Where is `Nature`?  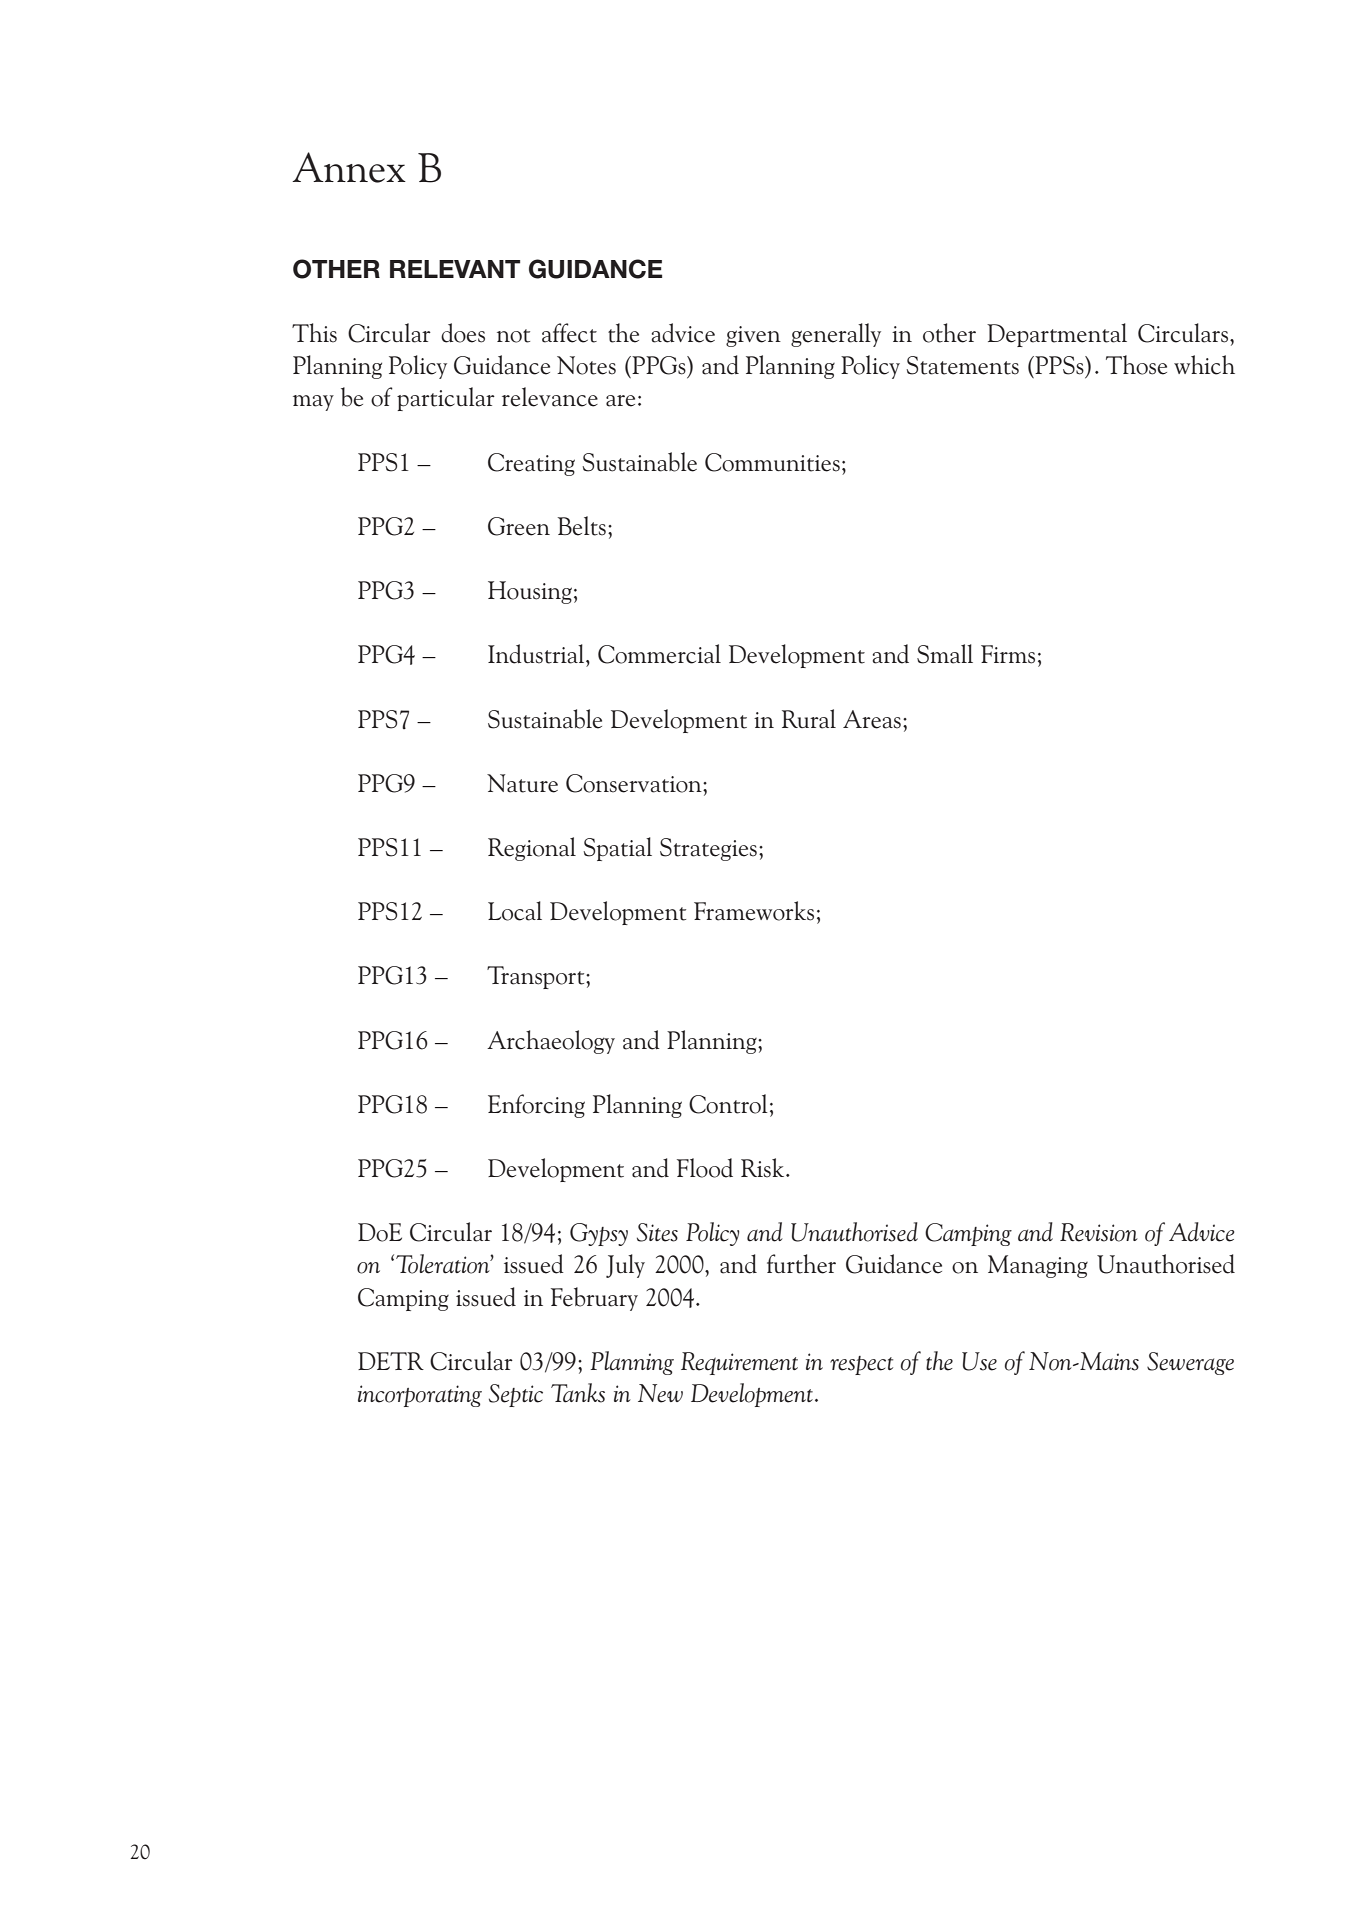
Nature is located at coordinates (522, 783).
